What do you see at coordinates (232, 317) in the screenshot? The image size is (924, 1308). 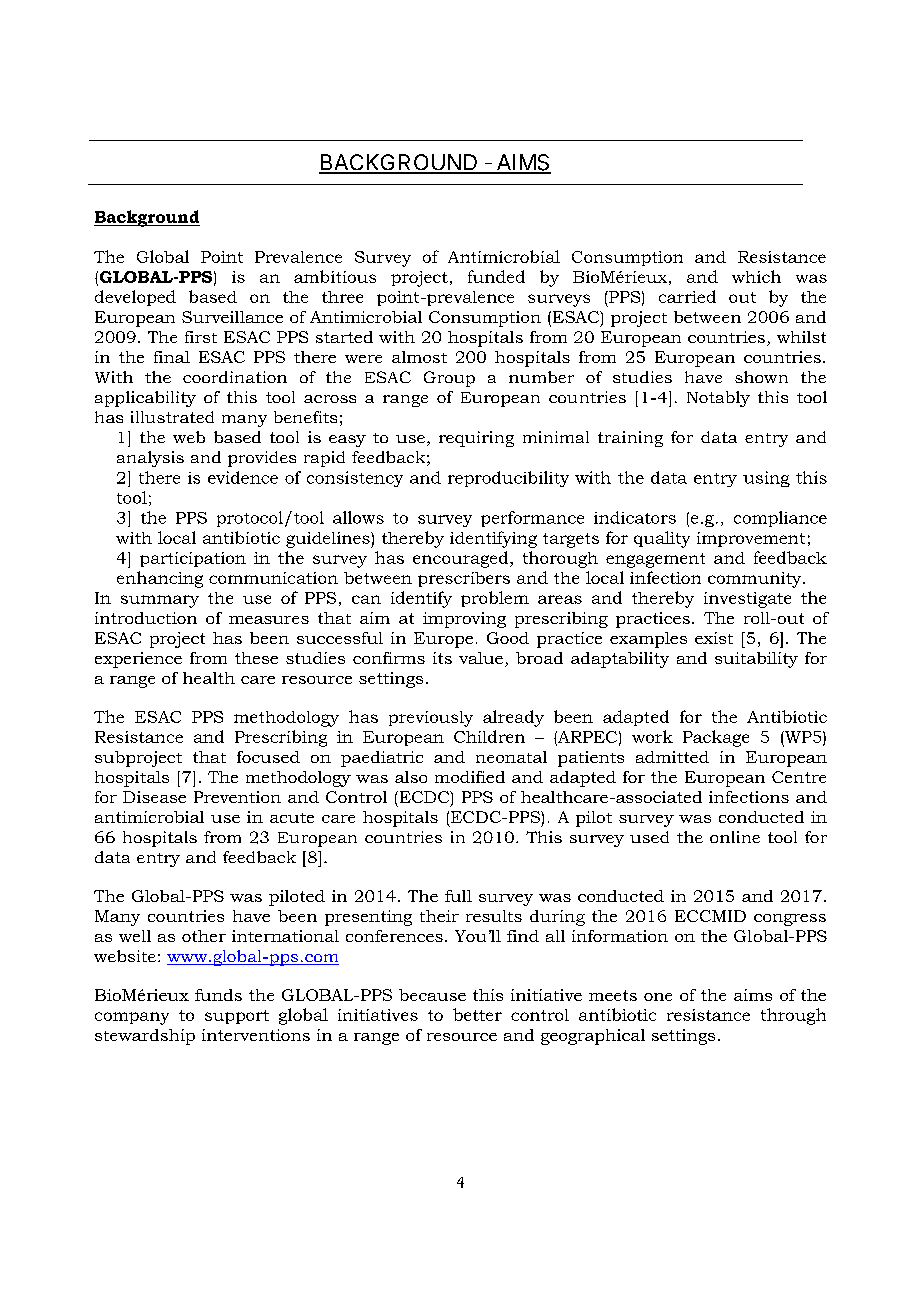 I see `Surveillance` at bounding box center [232, 317].
